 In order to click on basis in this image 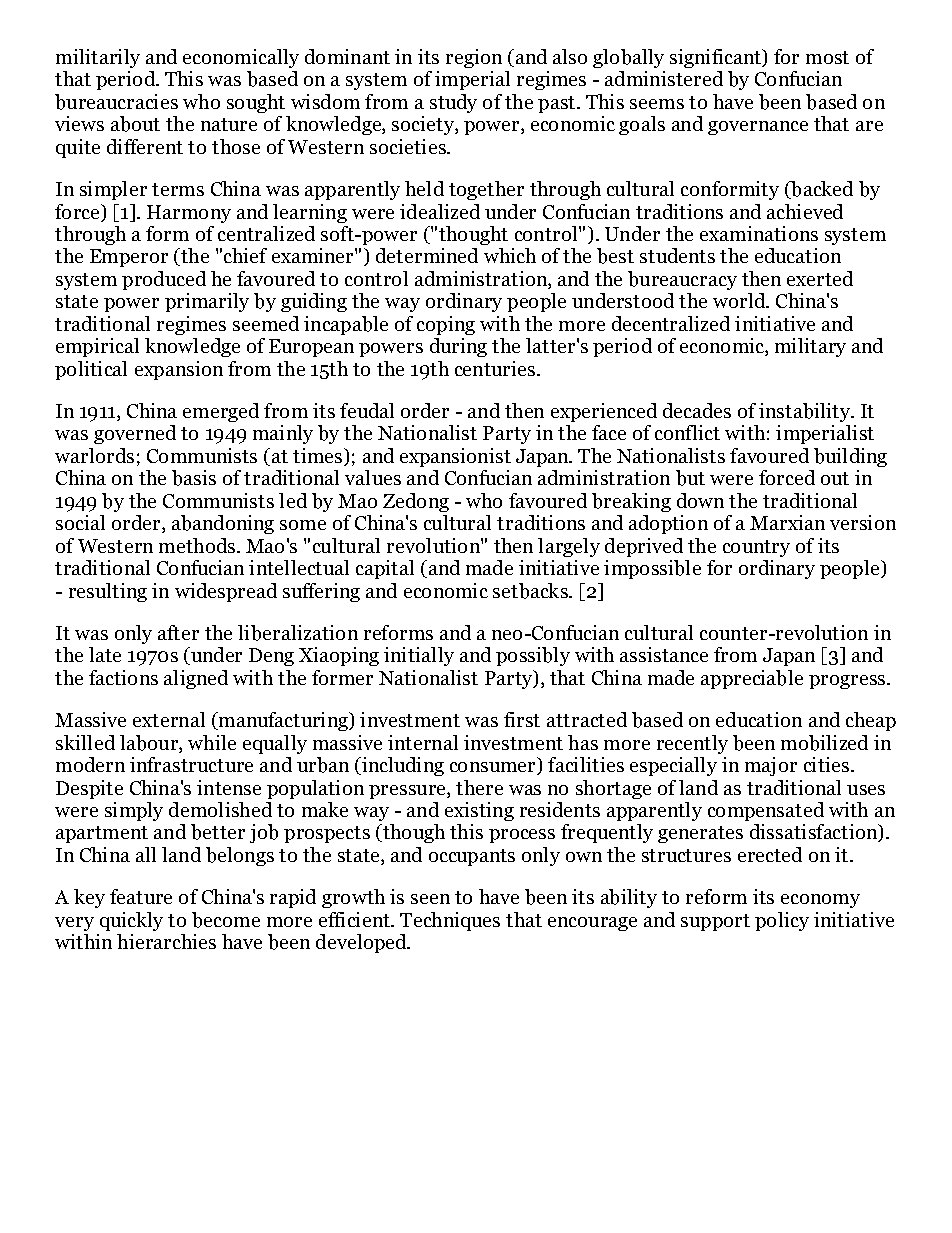, I will do `click(194, 478)`.
